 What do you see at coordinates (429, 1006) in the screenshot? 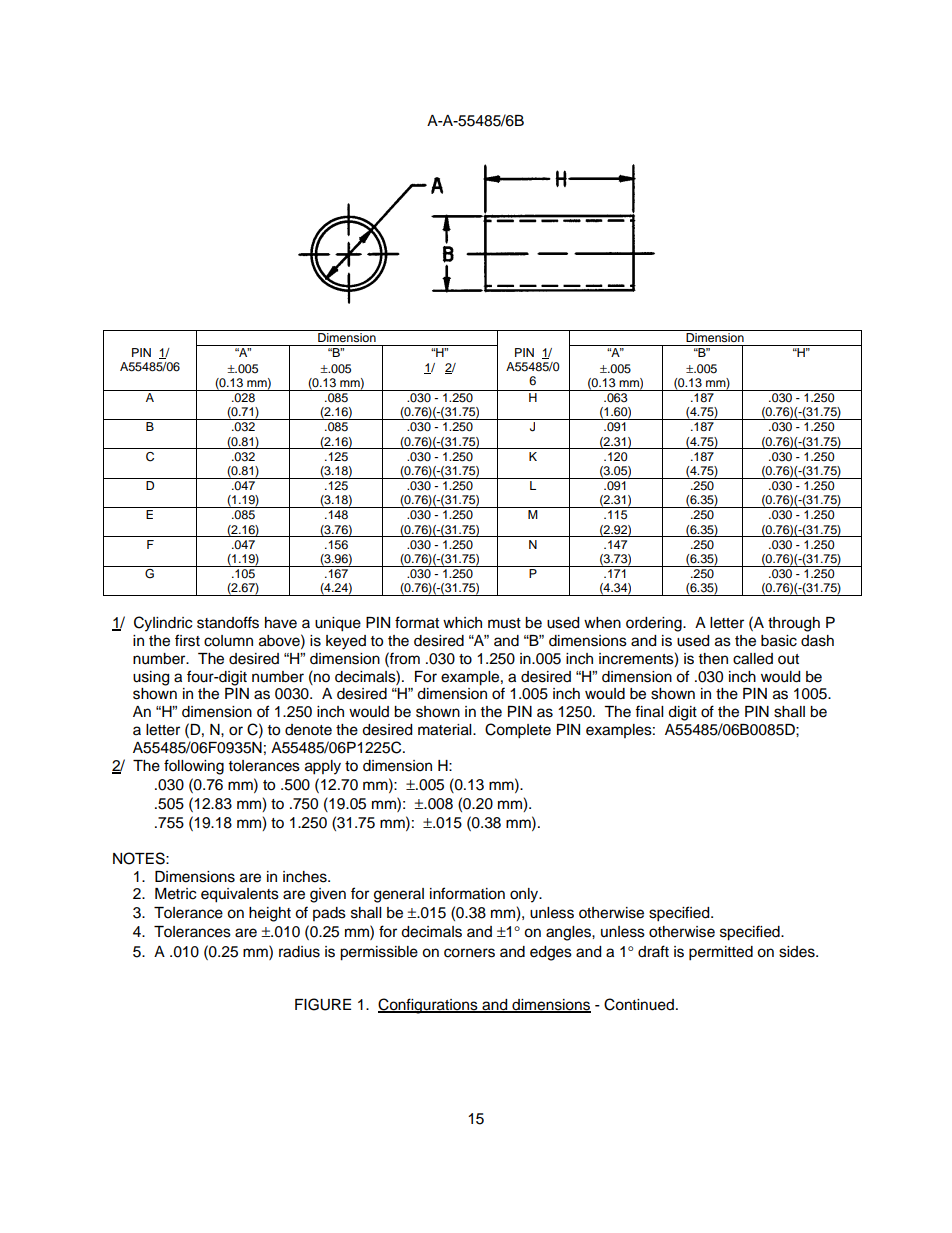
I see `Configurations` at bounding box center [429, 1006].
